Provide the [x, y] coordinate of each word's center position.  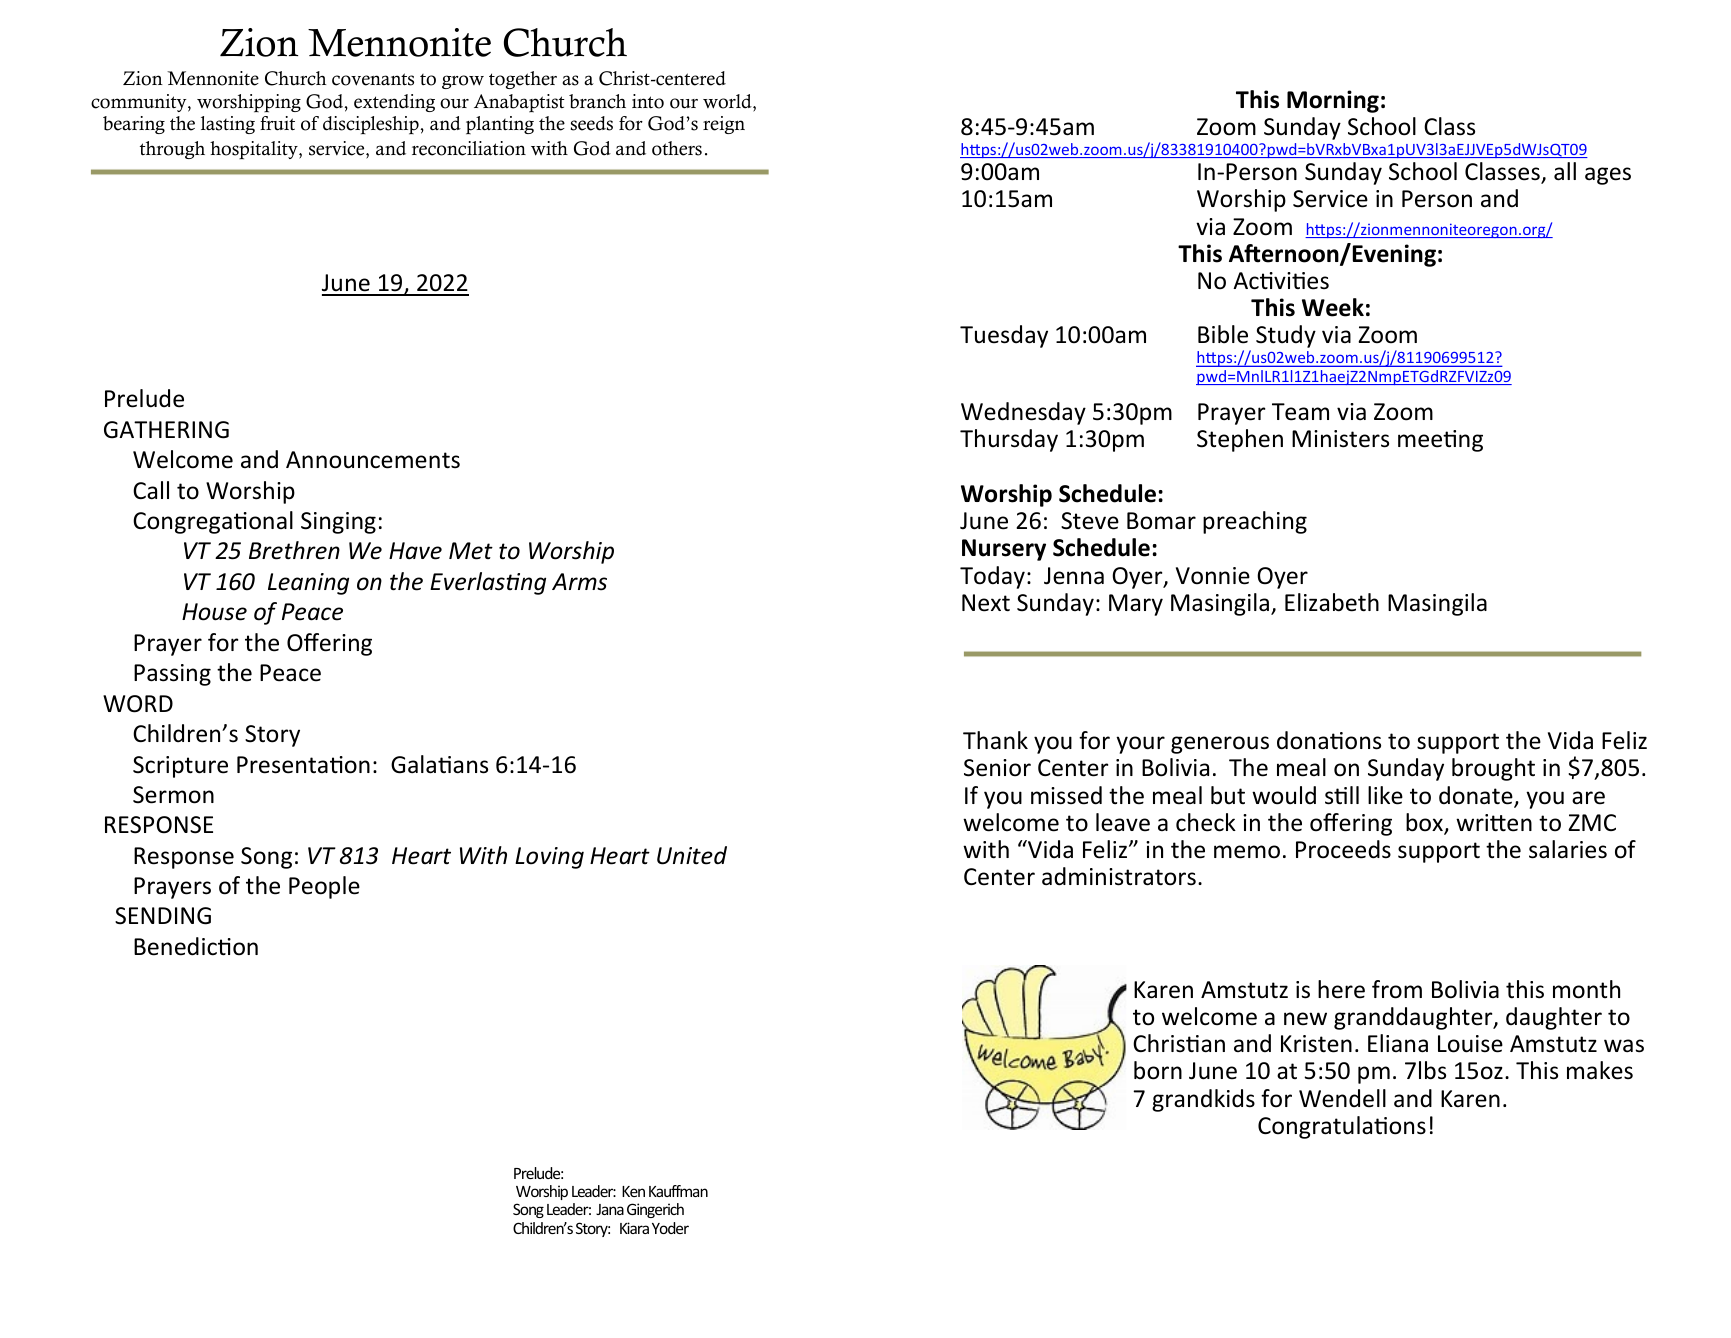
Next [986, 603]
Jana [610, 1209]
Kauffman [678, 1191]
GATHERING [166, 430]
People [324, 887]
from [1397, 989]
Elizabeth [1332, 602]
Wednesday [1023, 413]
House [214, 612]
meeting [1440, 441]
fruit [277, 123]
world [728, 101]
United [692, 855]
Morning [1333, 101]
